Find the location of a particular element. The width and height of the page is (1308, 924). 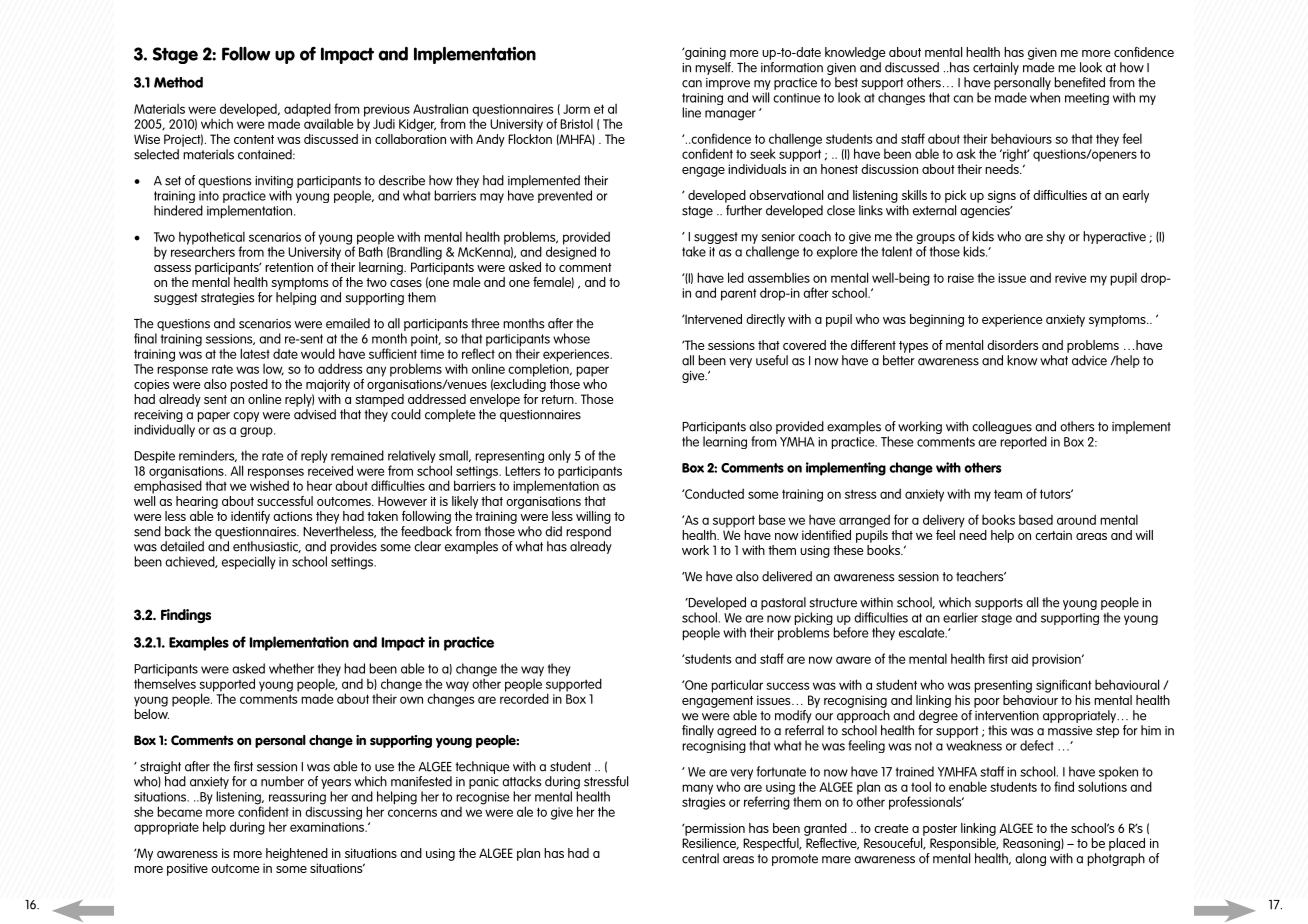

when is located at coordinates (1045, 97).
